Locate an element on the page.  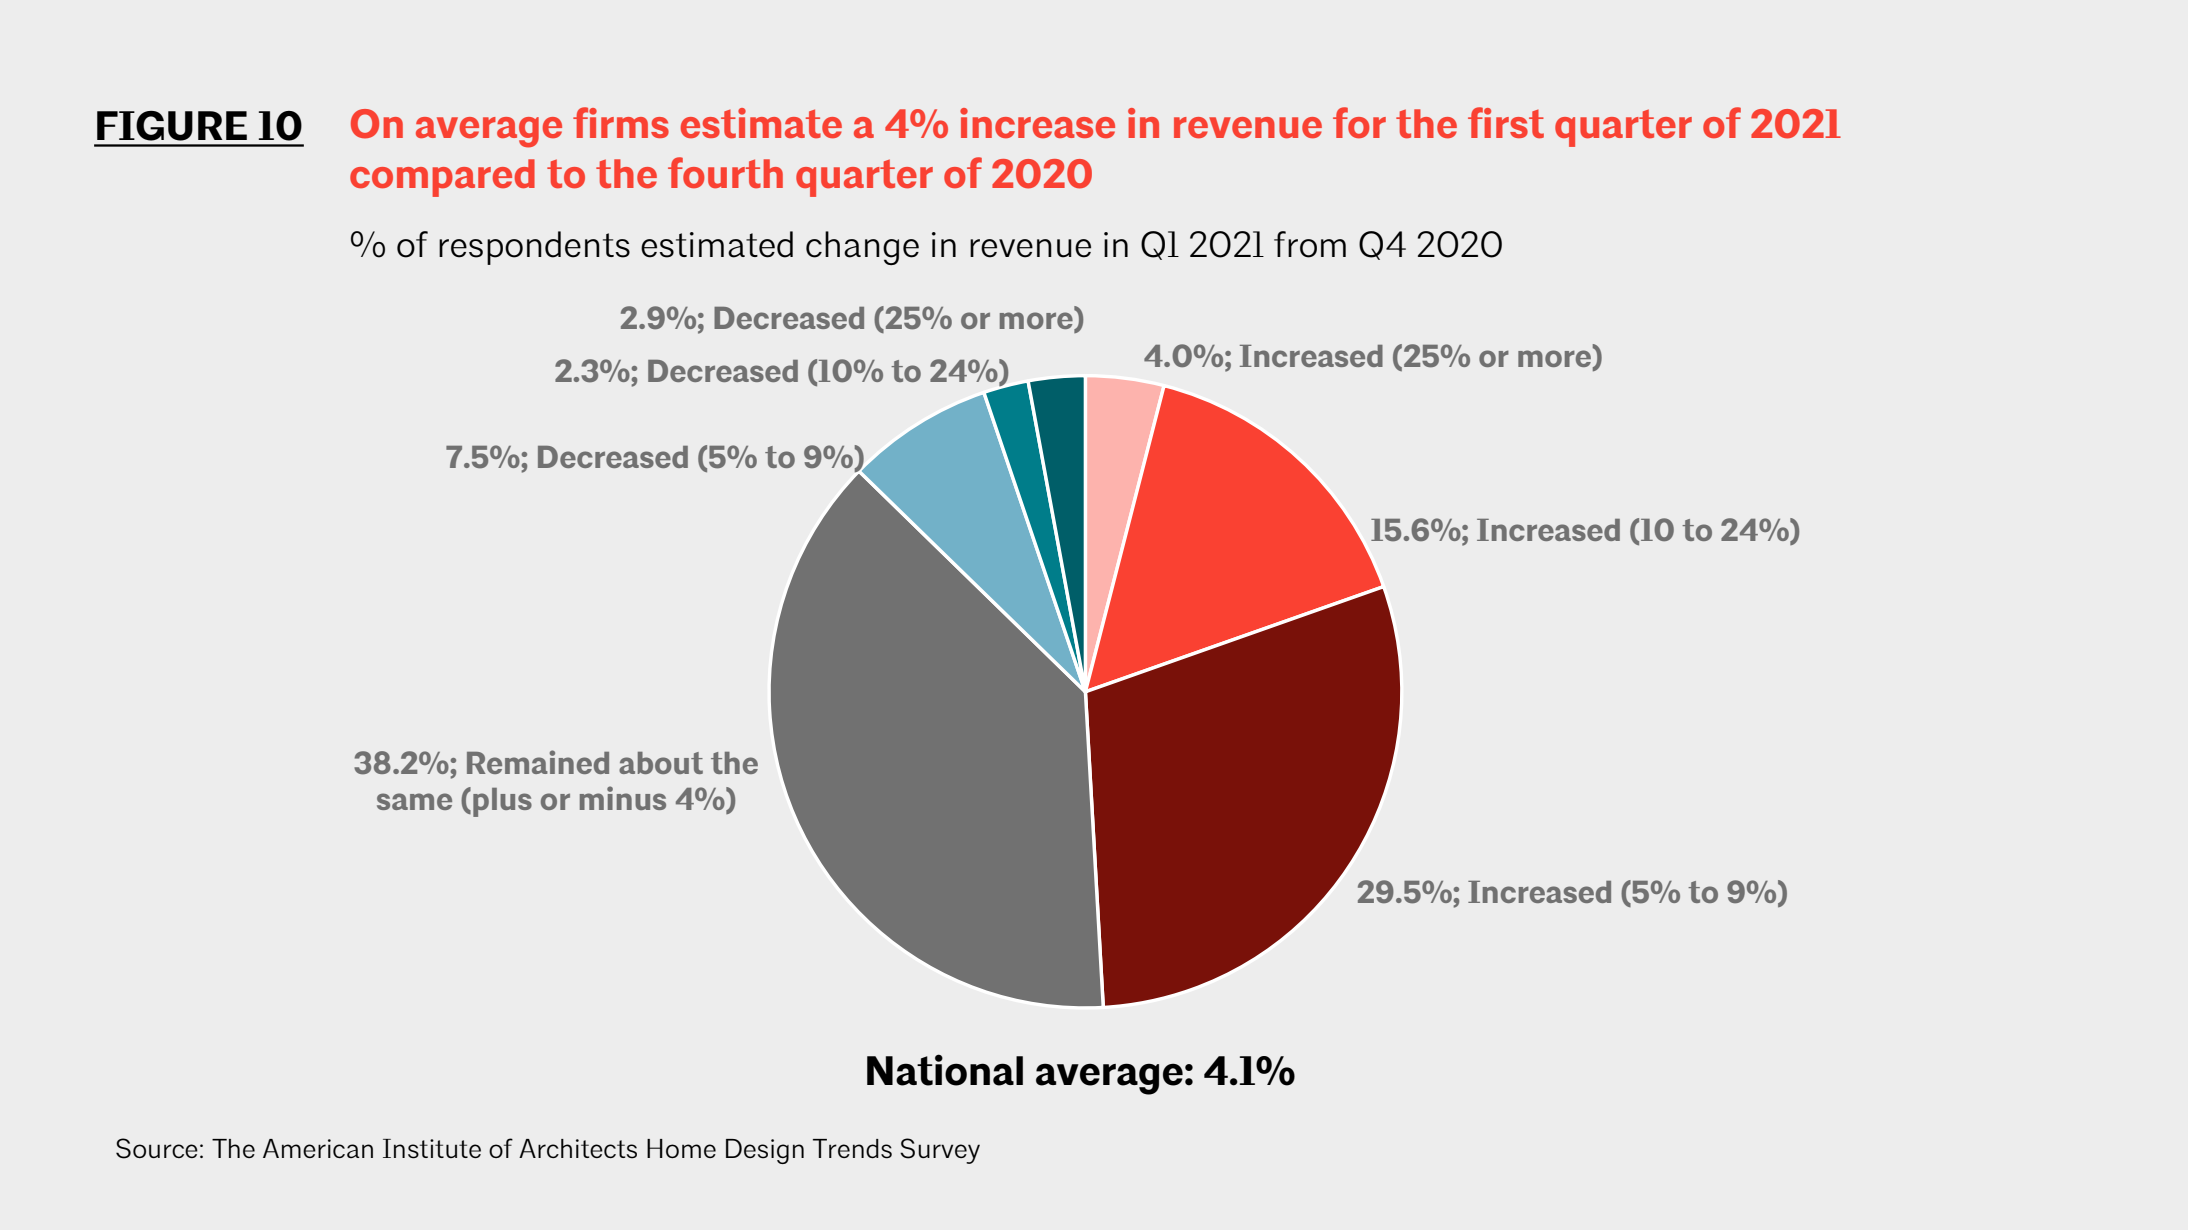
fourth is located at coordinates (725, 172).
